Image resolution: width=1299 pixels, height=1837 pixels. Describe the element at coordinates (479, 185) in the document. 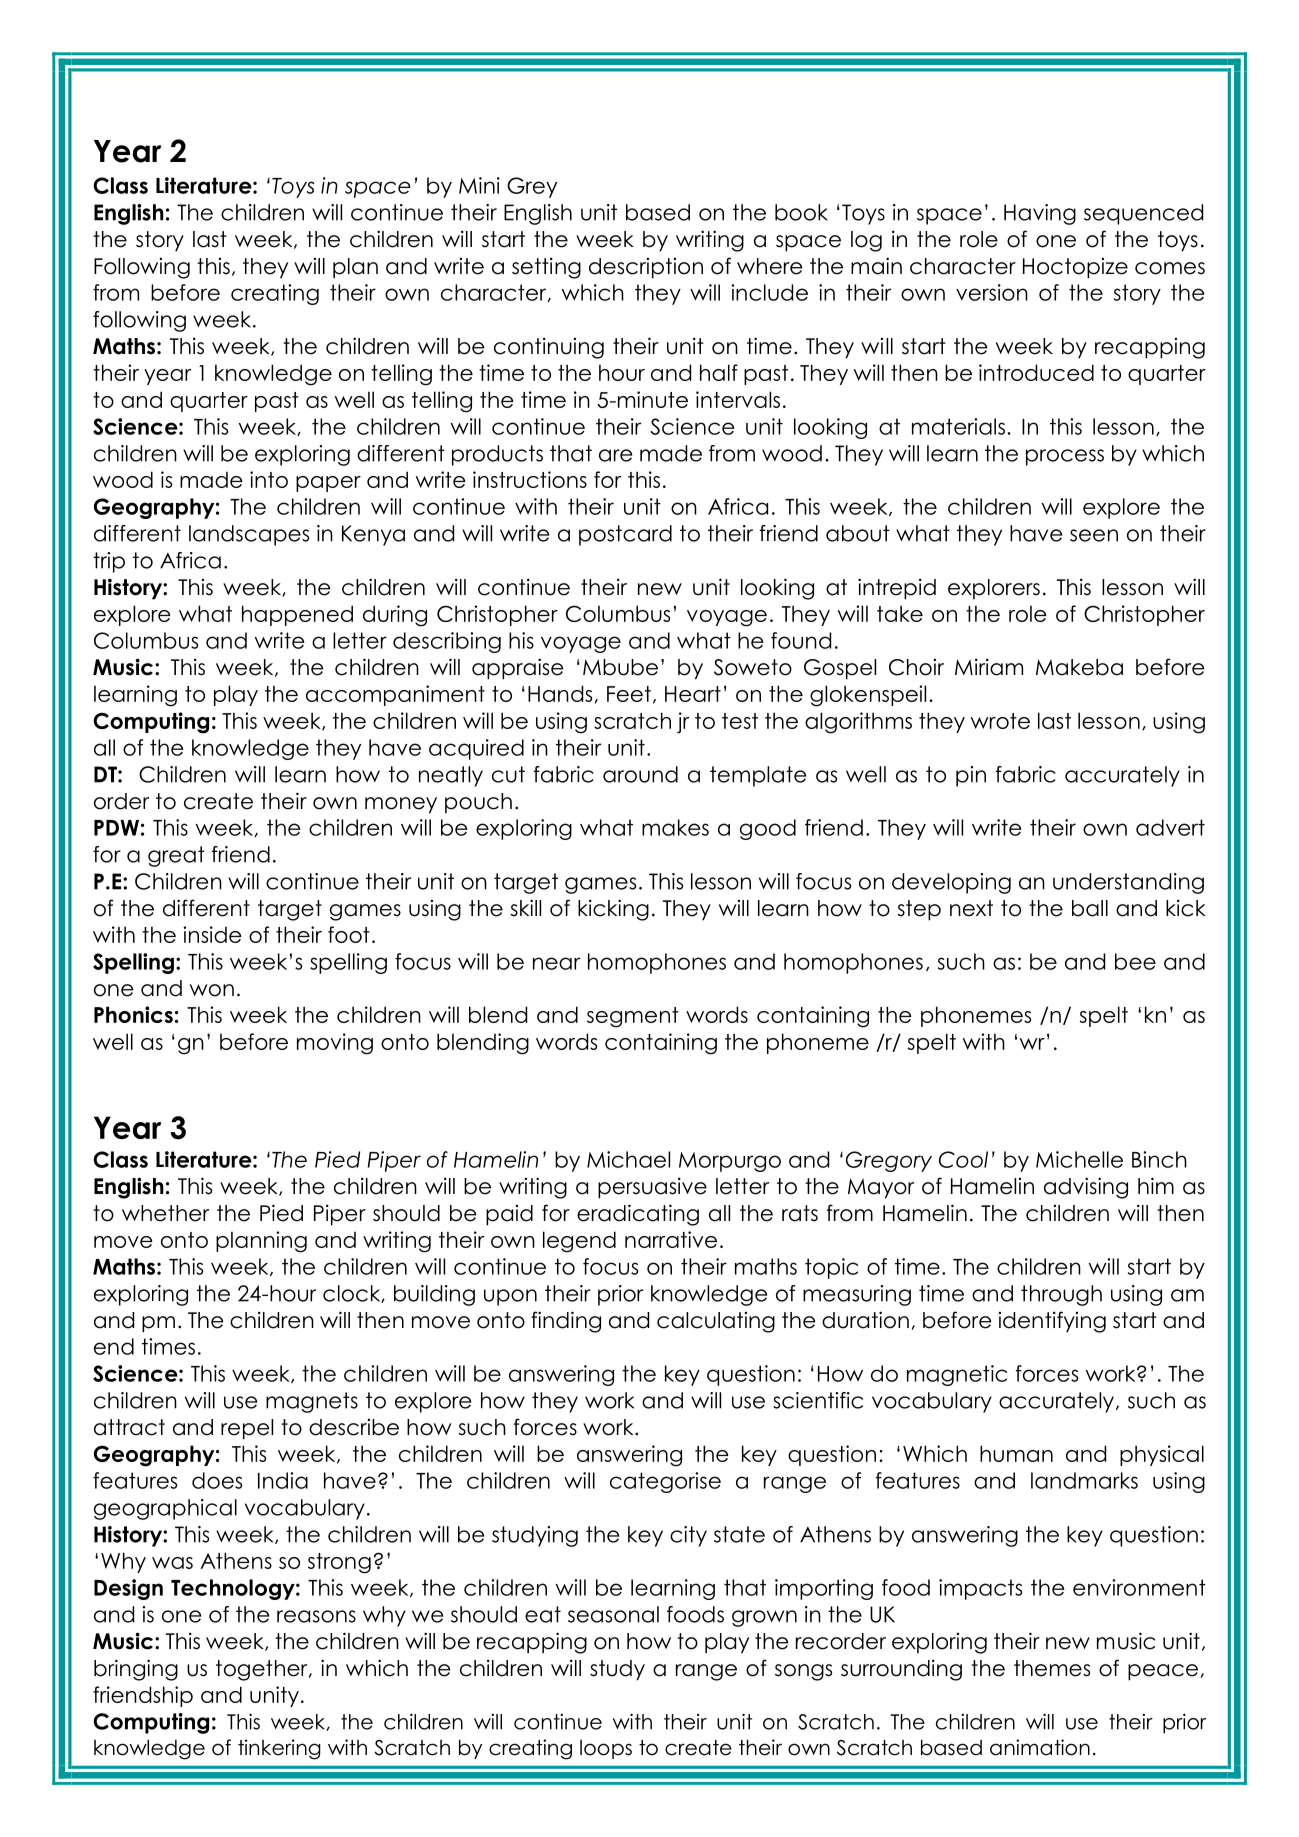

I see `Mini` at that location.
